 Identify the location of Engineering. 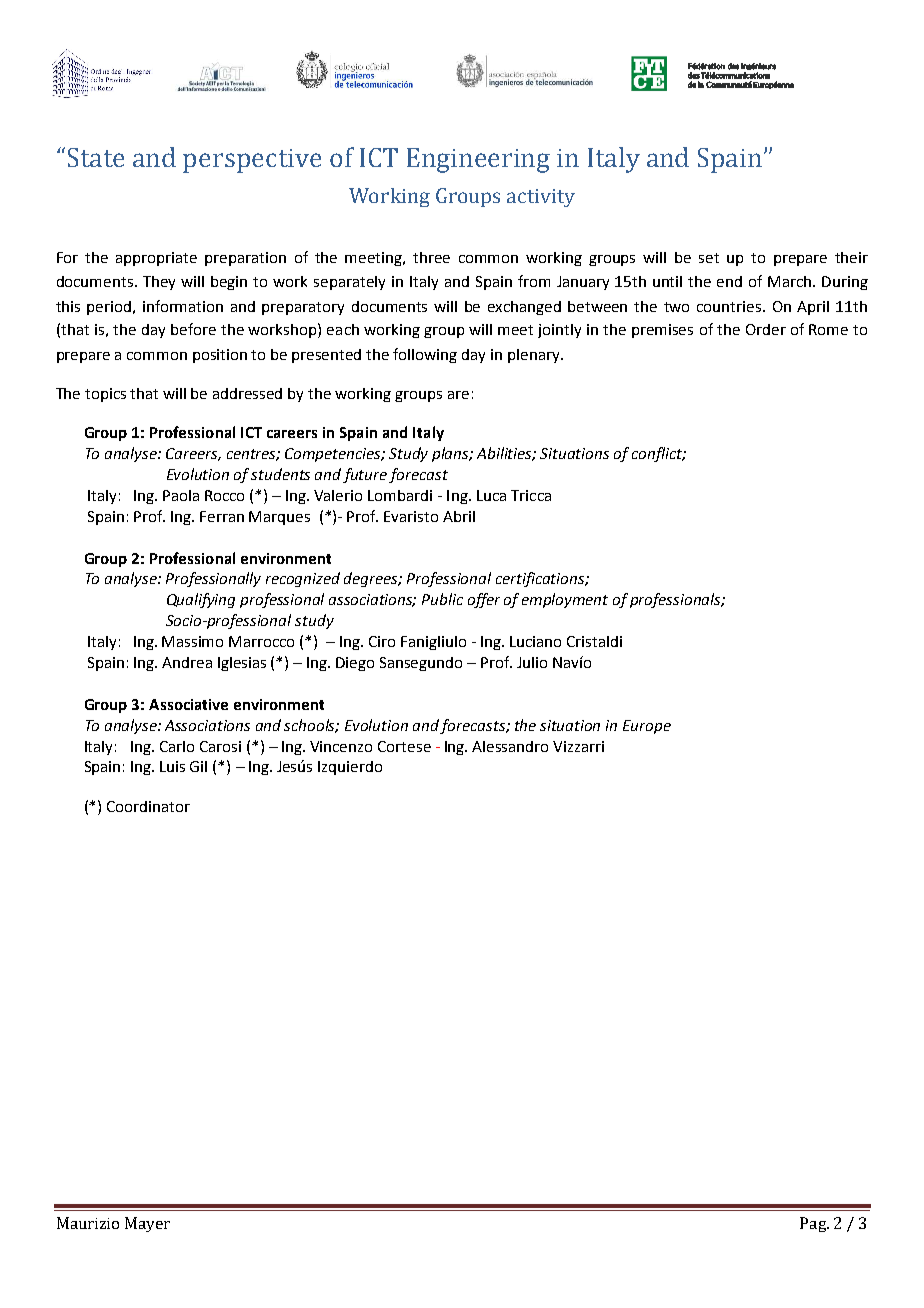
(478, 160).
